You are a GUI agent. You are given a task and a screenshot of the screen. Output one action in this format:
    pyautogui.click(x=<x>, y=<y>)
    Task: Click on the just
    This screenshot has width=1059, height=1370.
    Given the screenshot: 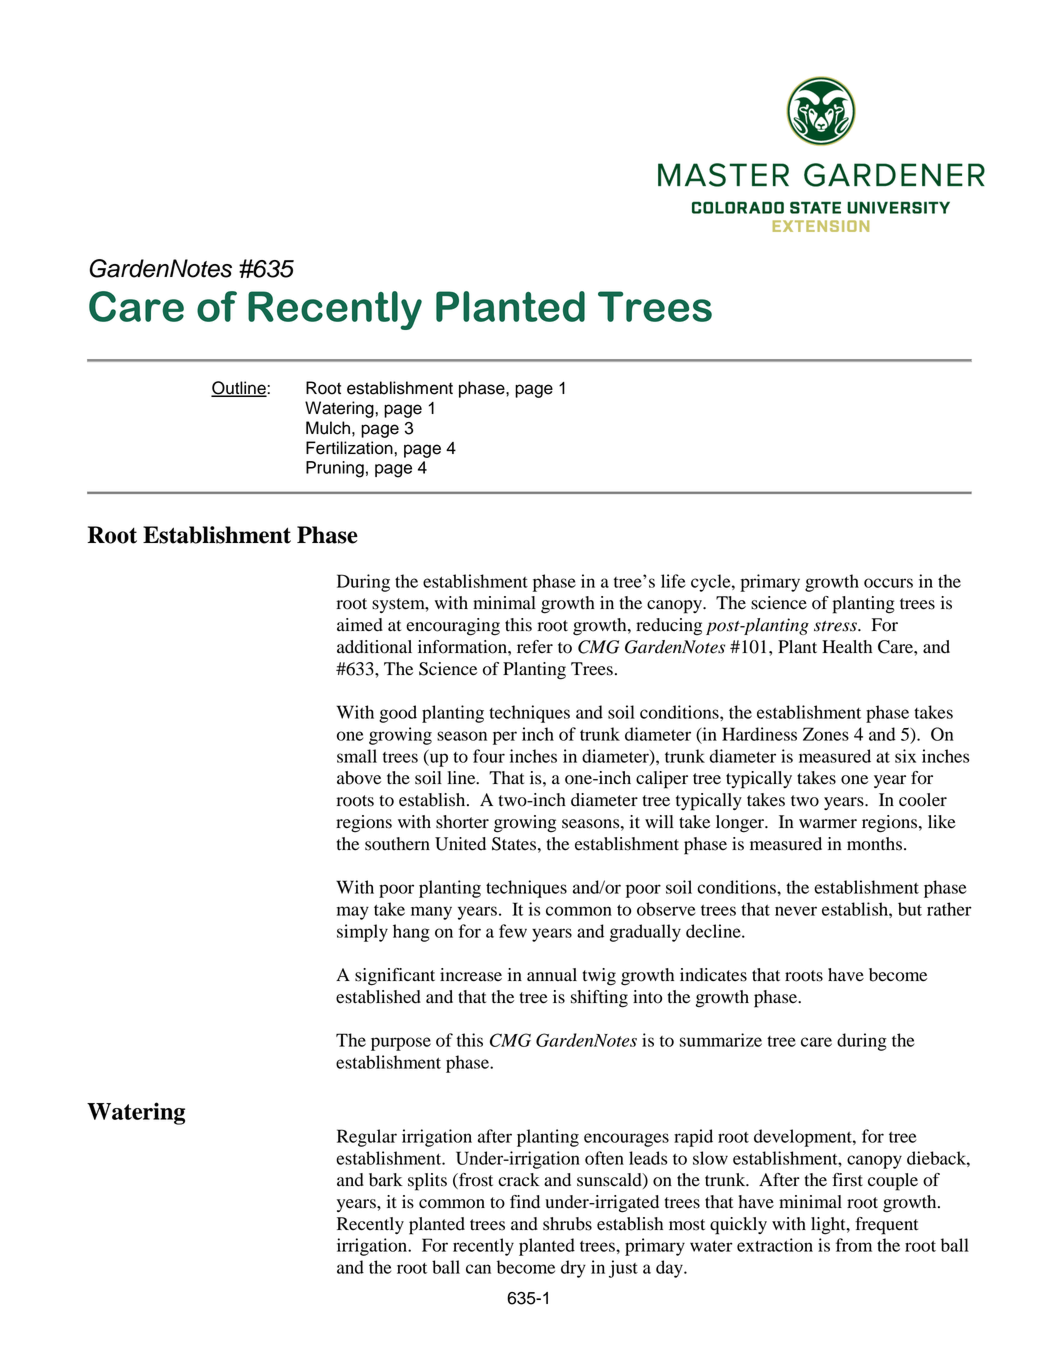 What is the action you would take?
    pyautogui.click(x=623, y=1269)
